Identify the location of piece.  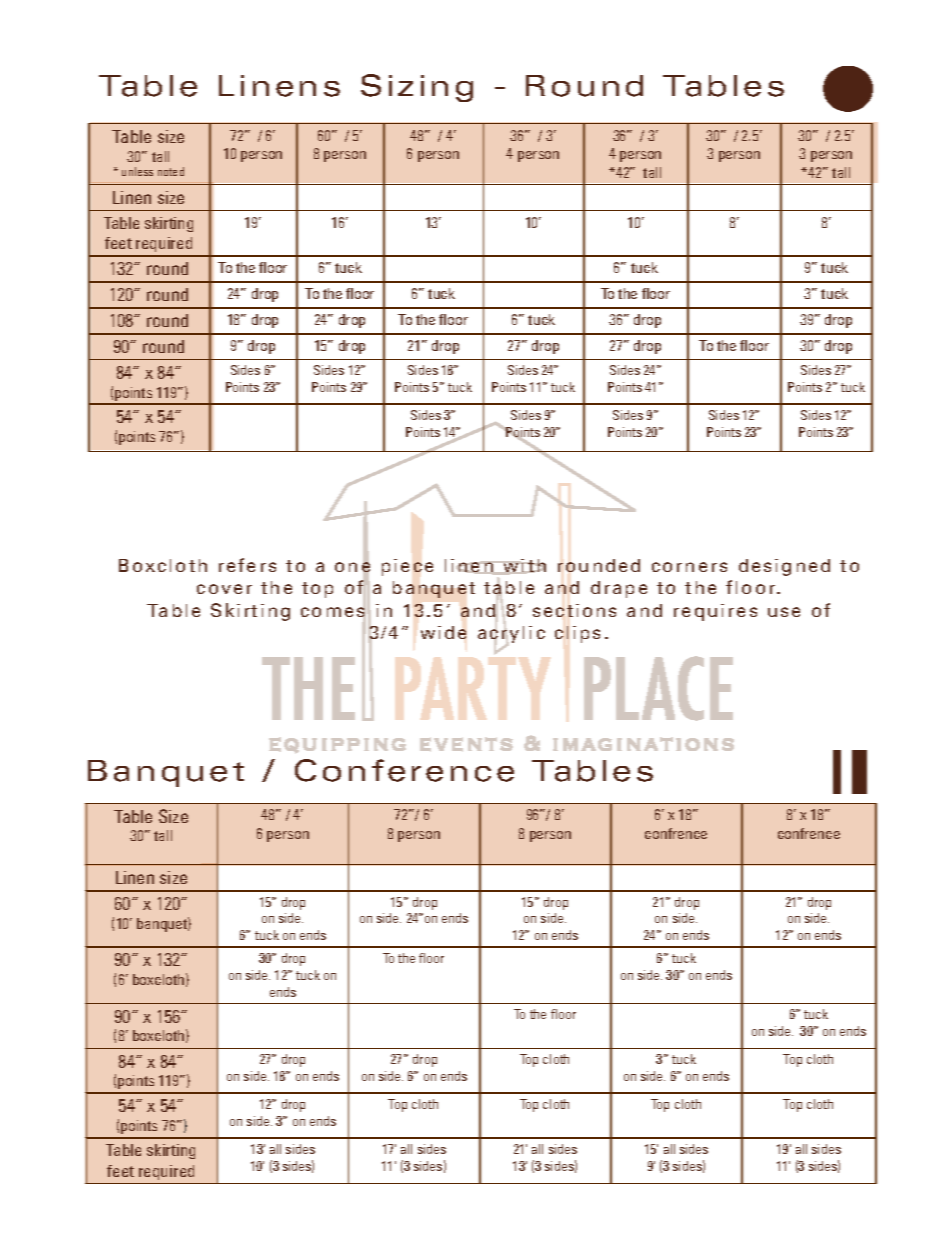
(407, 567).
